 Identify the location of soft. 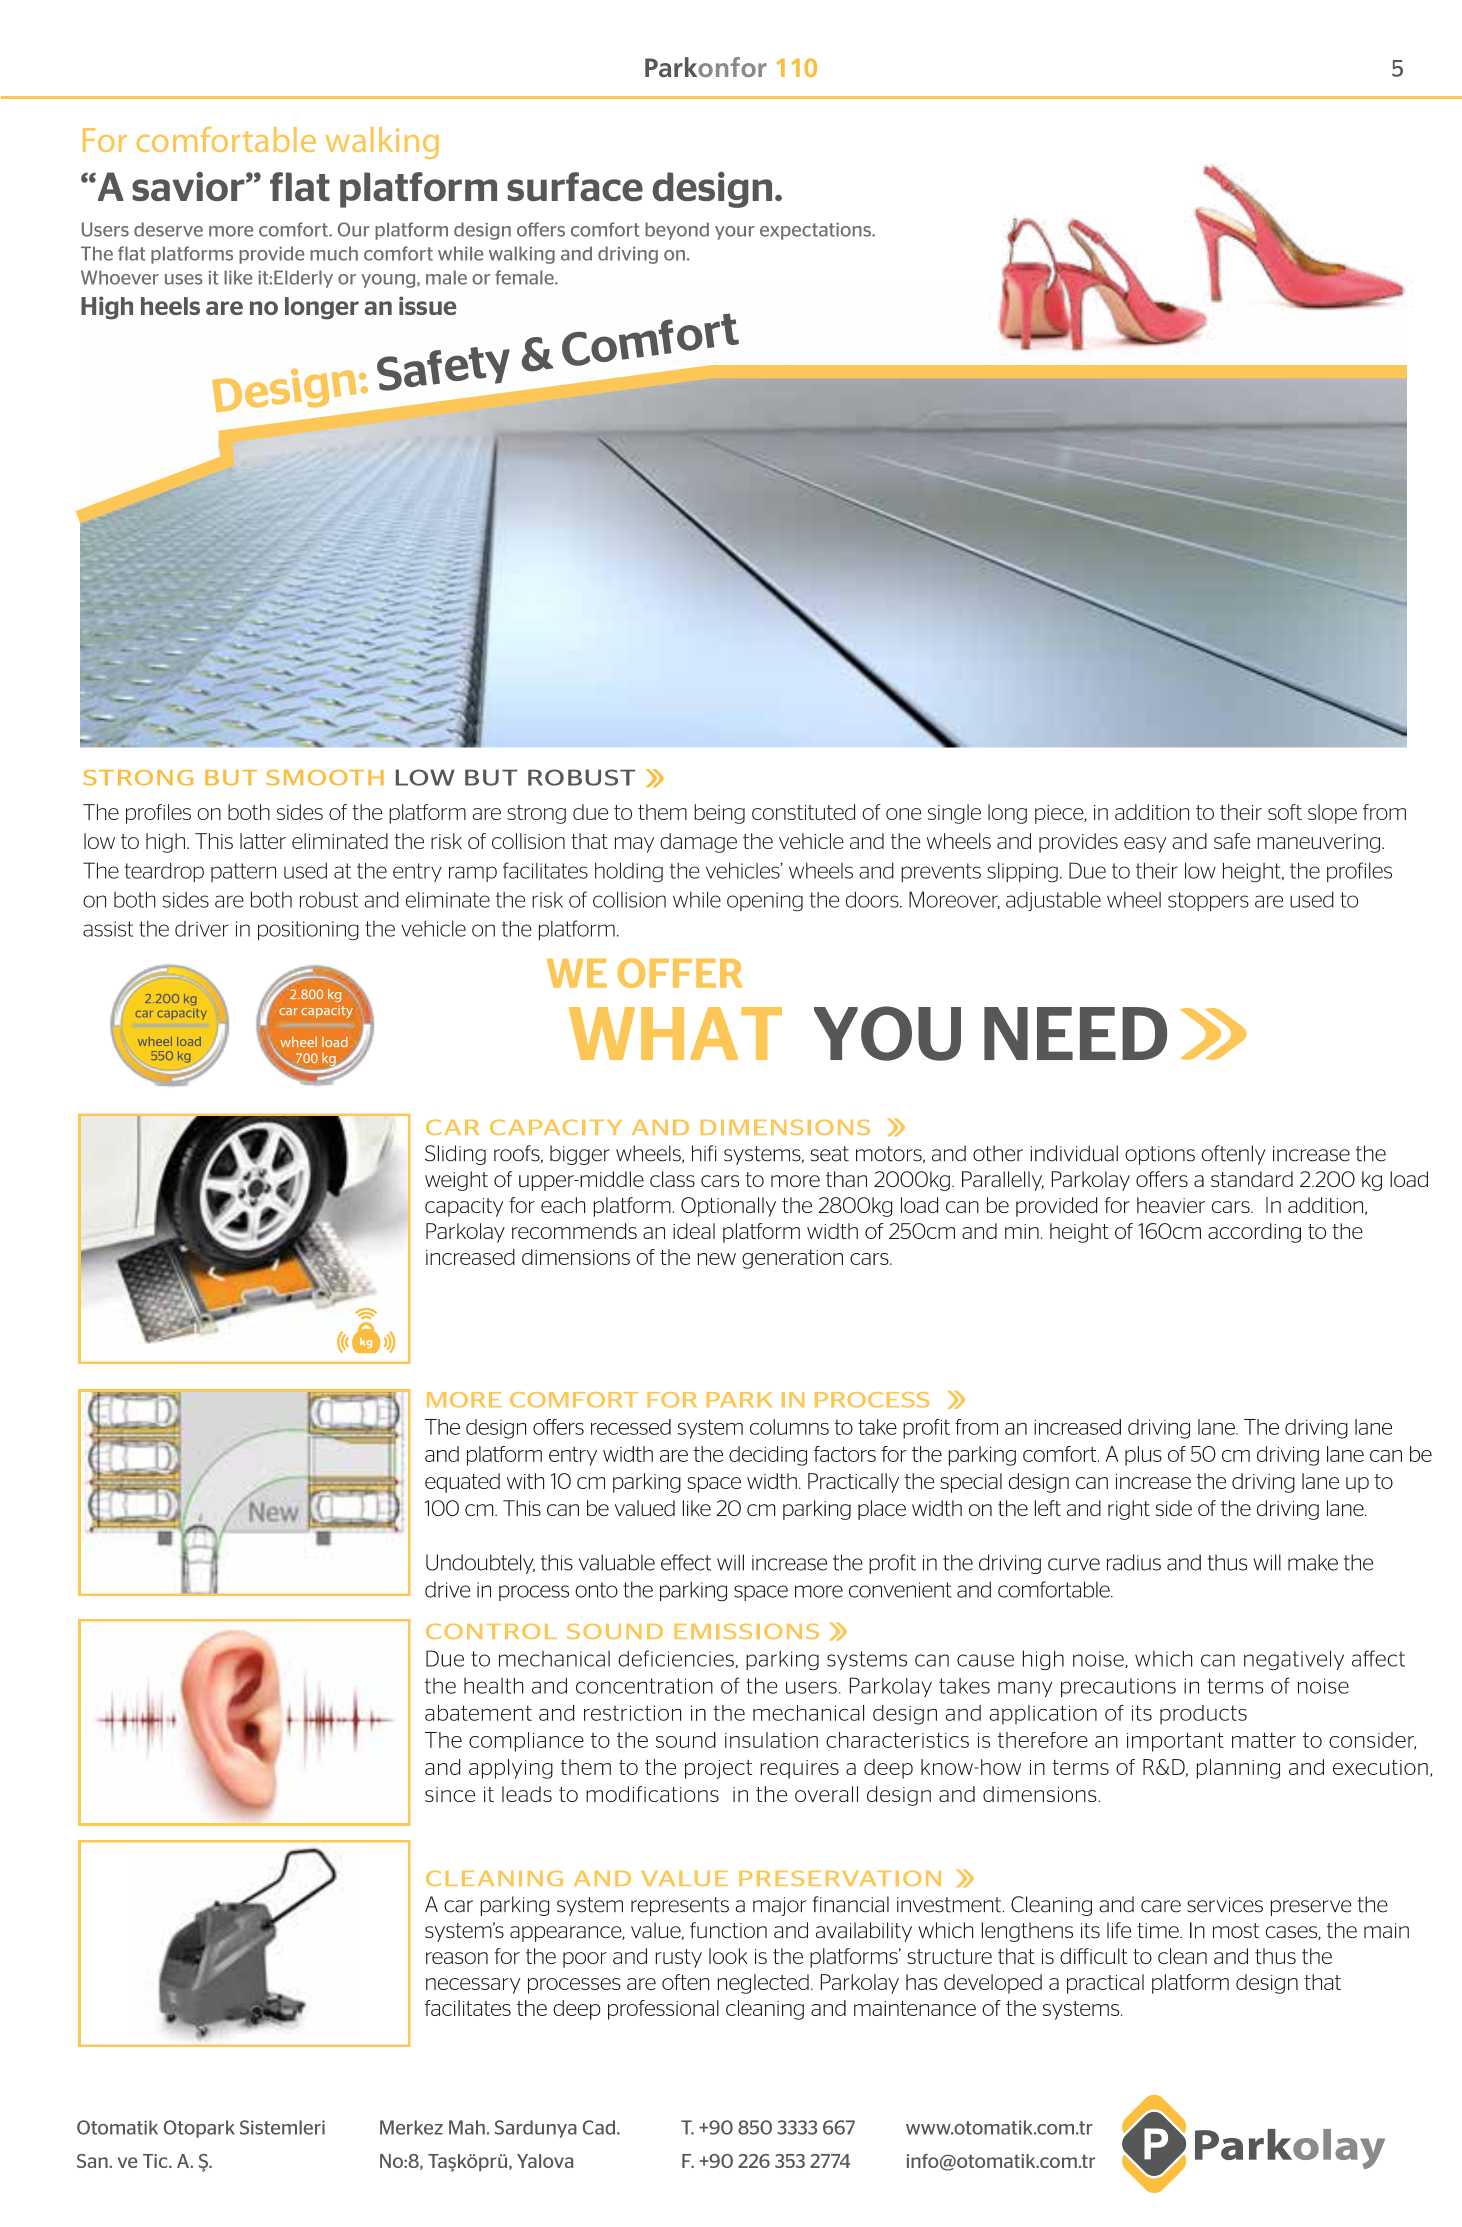
(1285, 812).
